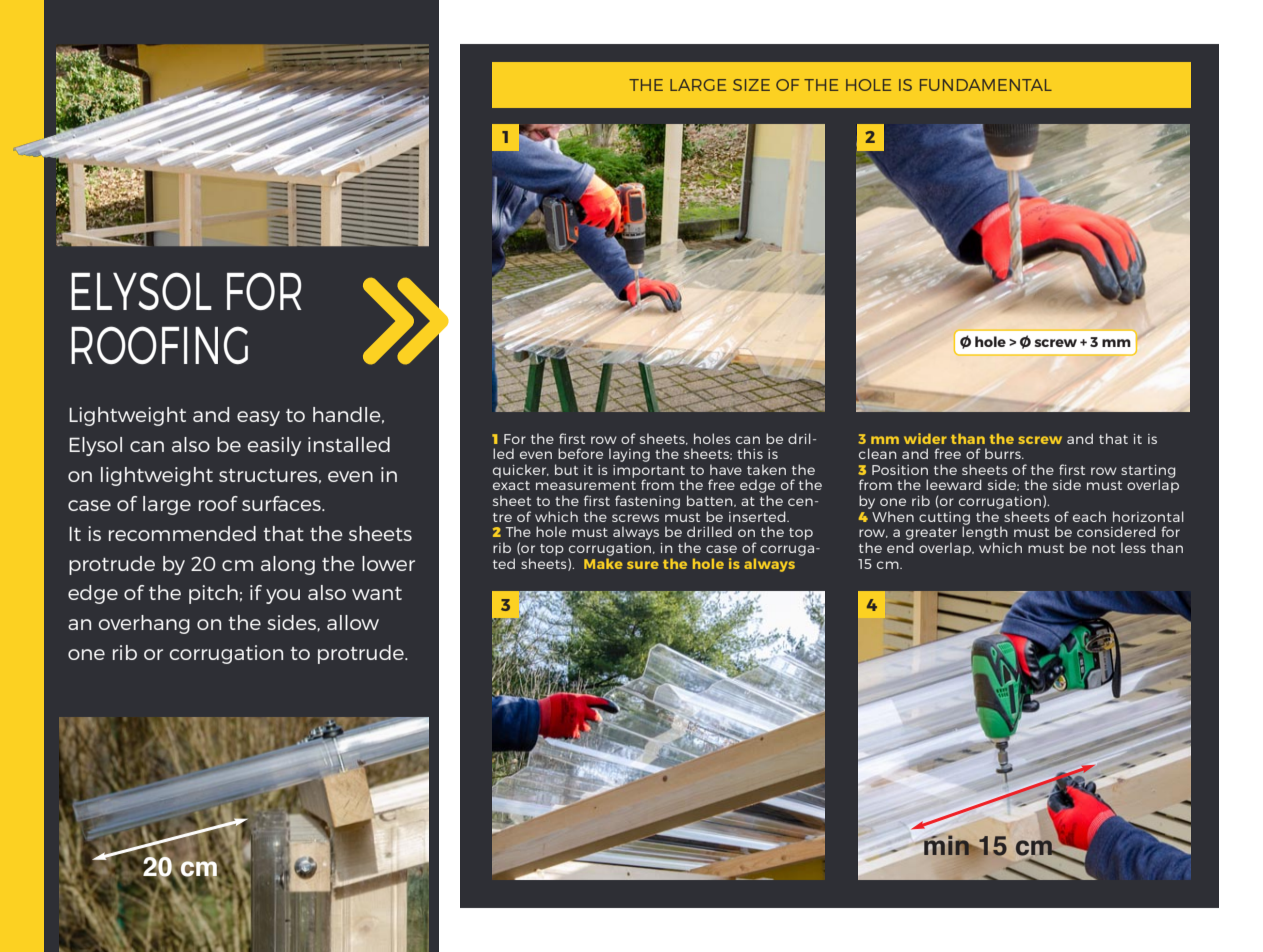  I want to click on leeward, so click(954, 484).
